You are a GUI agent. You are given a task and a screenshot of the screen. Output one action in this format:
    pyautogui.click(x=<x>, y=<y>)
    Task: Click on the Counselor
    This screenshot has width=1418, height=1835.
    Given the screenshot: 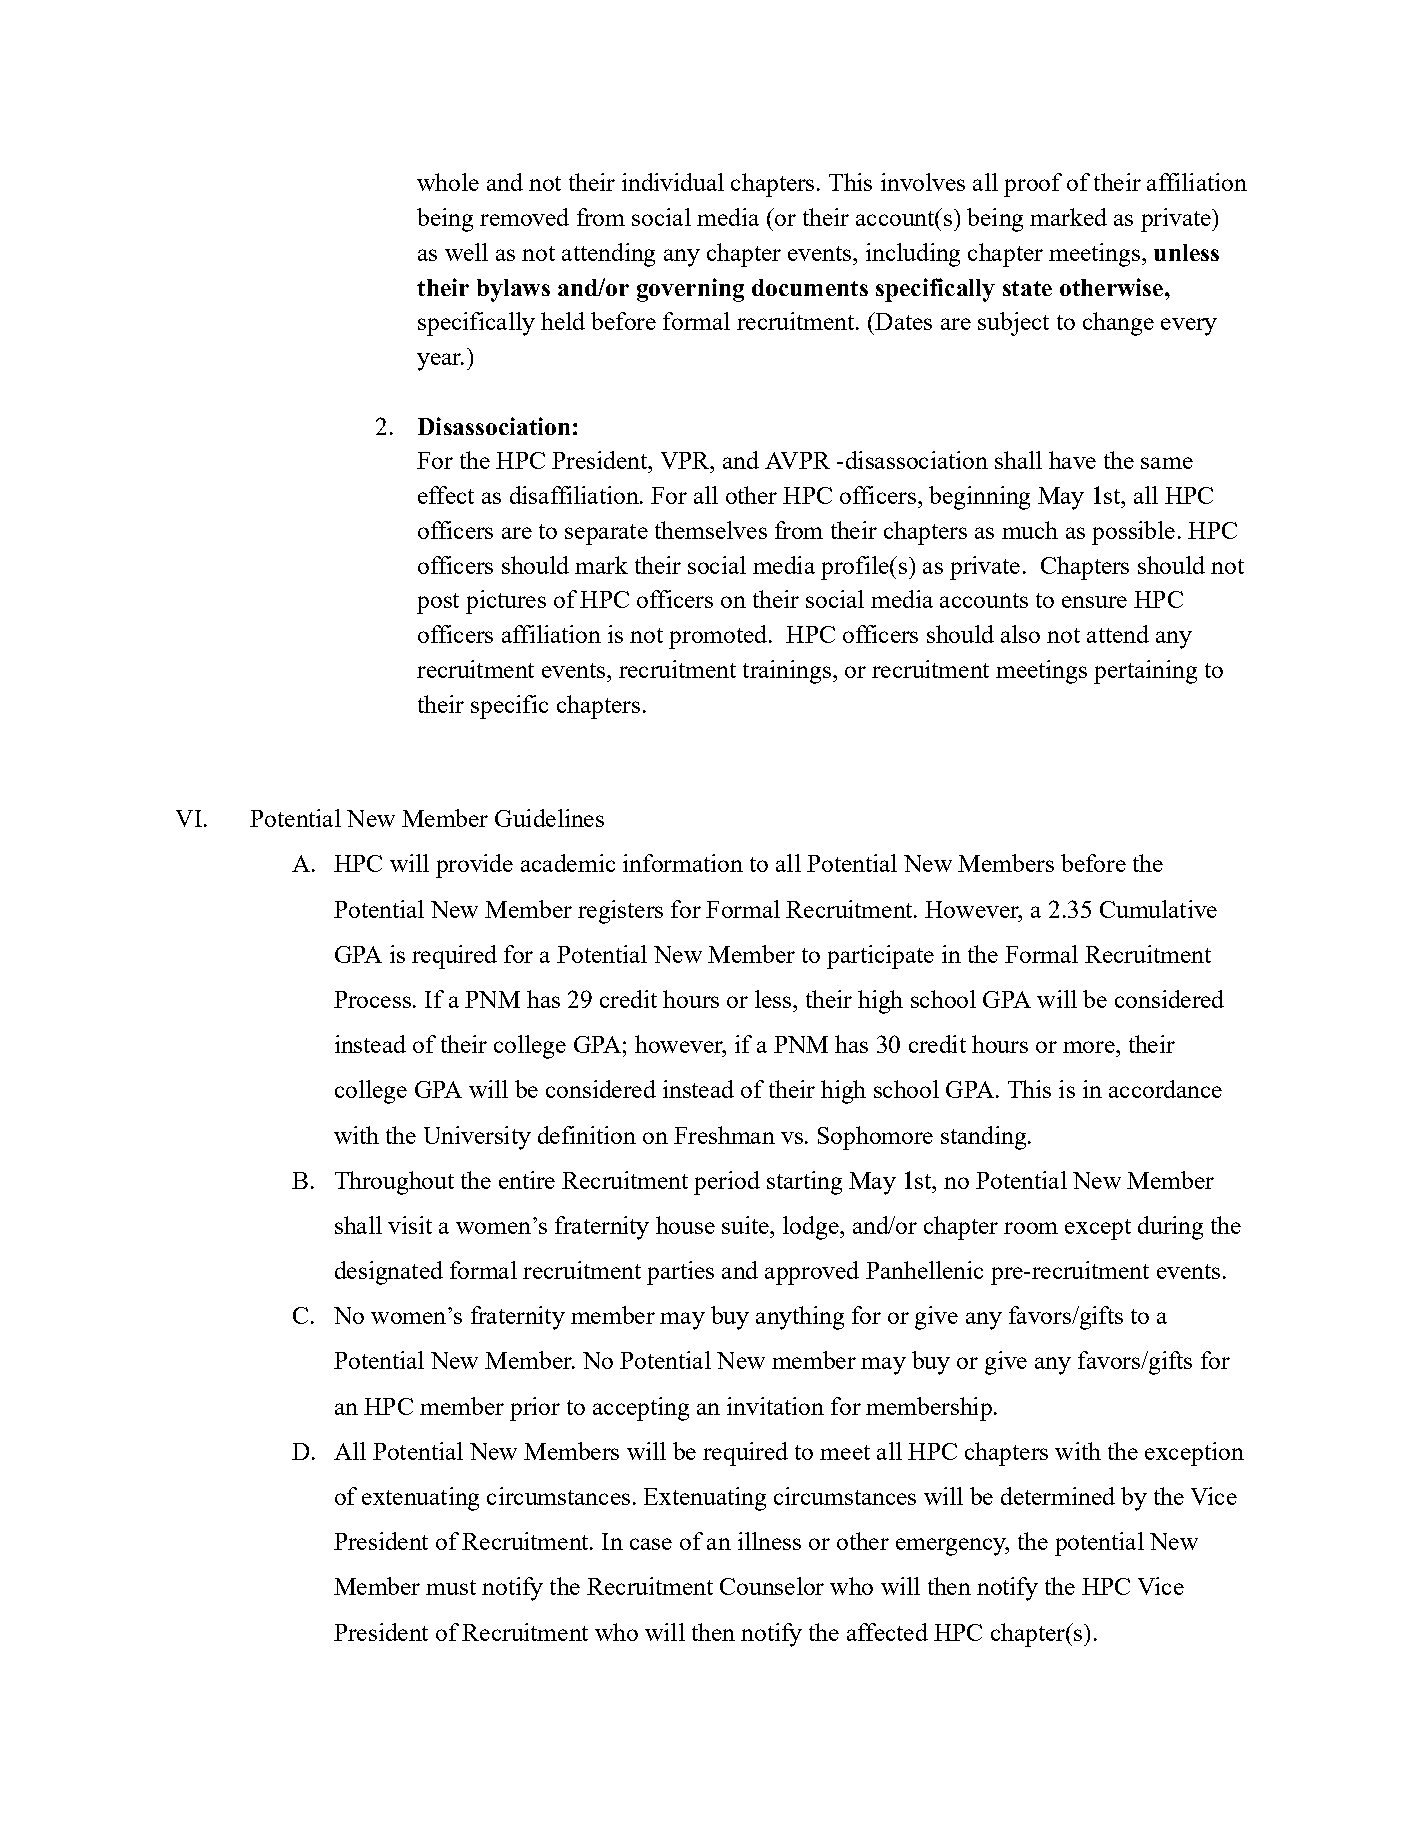 What is the action you would take?
    pyautogui.click(x=772, y=1586)
